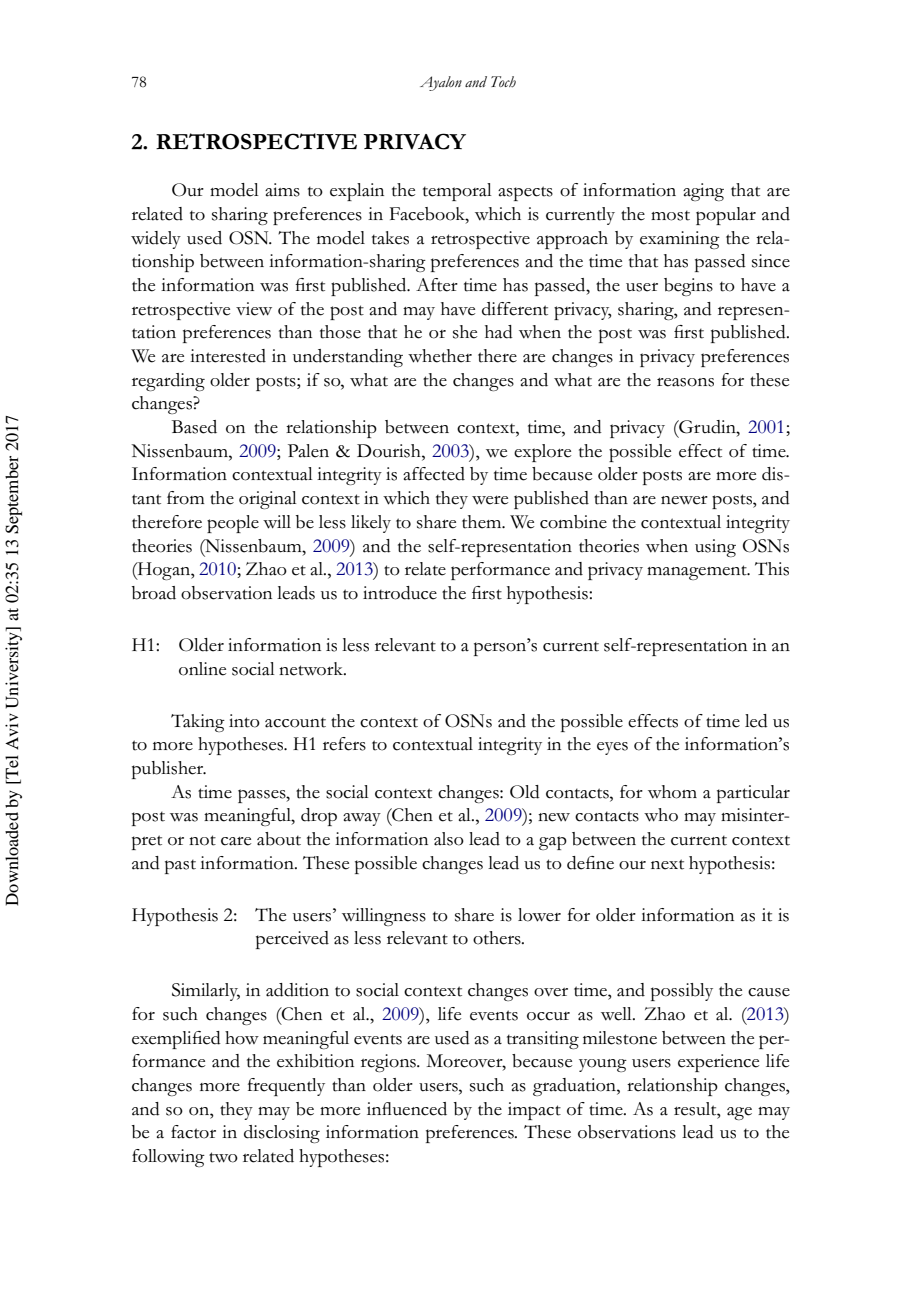 This screenshot has height=1316, width=921. Describe the element at coordinates (282, 190) in the screenshot. I see `aims` at that location.
